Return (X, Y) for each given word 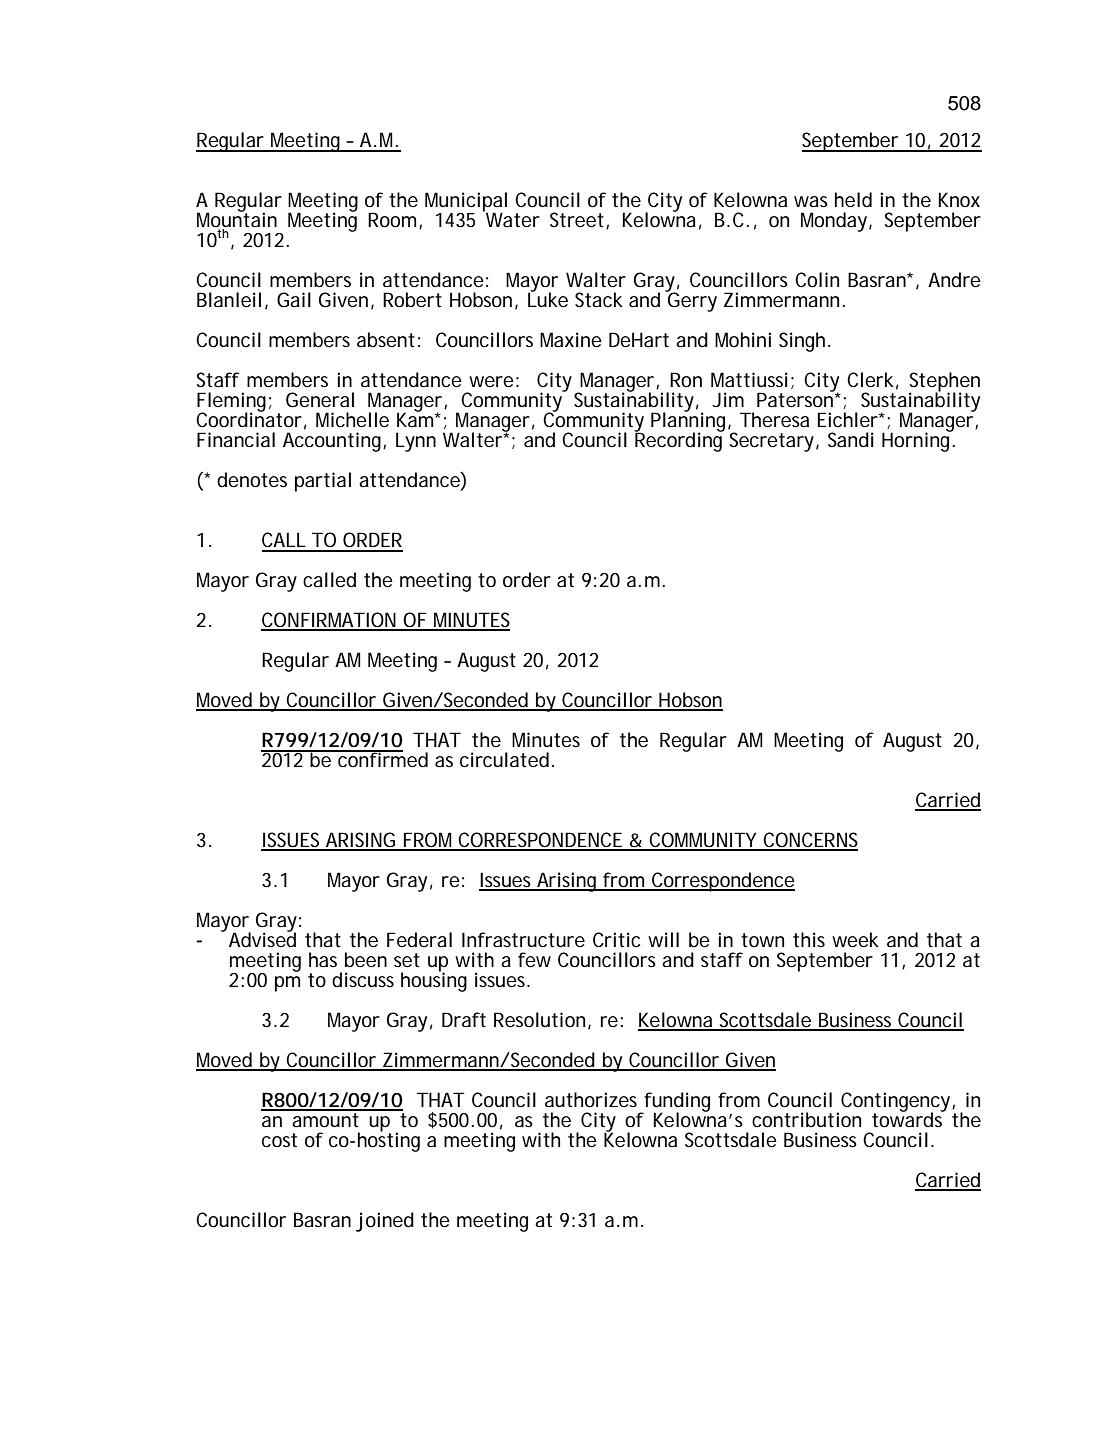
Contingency (895, 1103)
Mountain (237, 220)
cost (279, 1140)
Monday (834, 222)
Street (577, 220)
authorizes (591, 1100)
